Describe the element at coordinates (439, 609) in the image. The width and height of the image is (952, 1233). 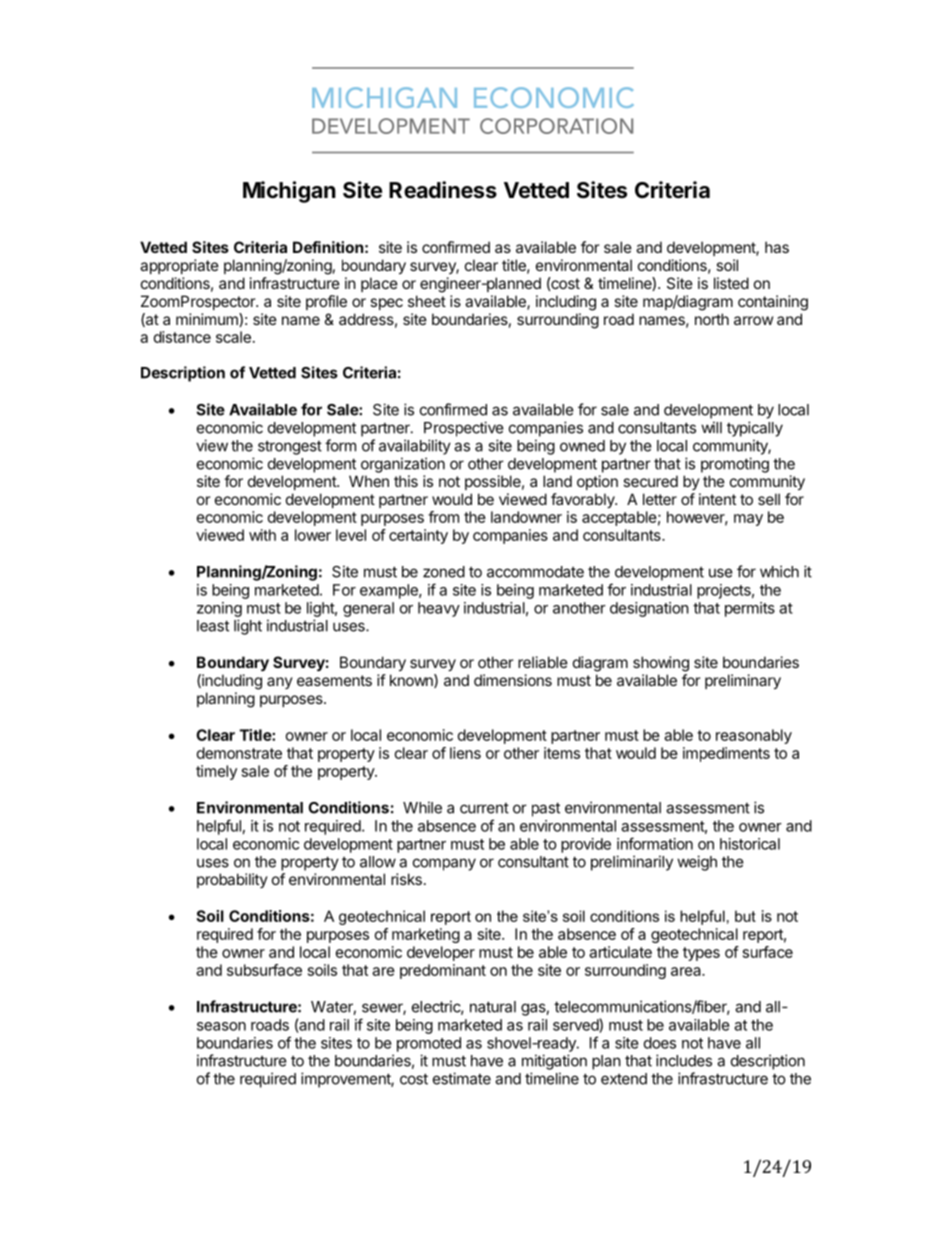
I see `heavy` at that location.
